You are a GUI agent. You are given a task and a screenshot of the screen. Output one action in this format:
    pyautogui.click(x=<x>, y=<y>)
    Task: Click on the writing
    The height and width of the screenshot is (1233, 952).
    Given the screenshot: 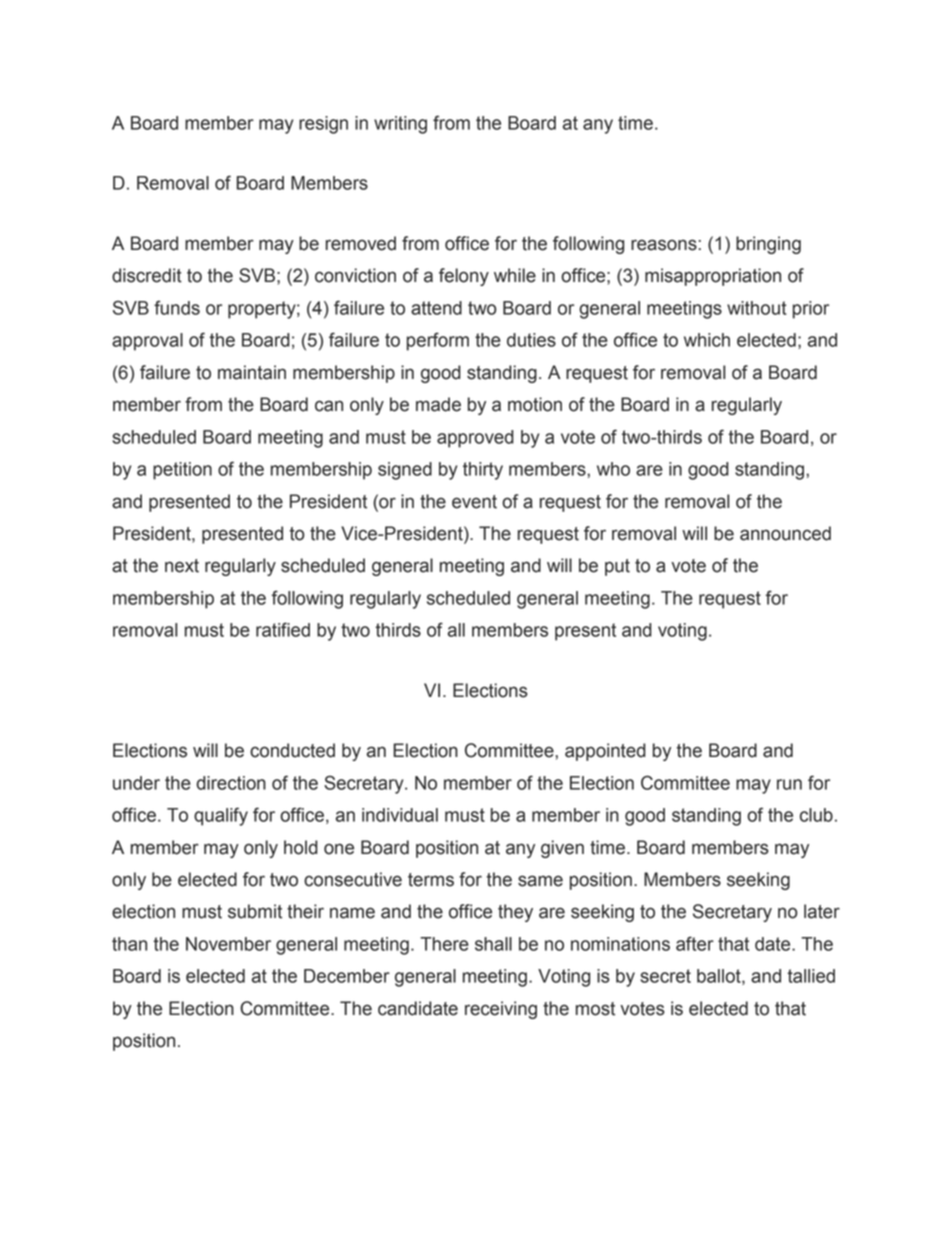 What is the action you would take?
    pyautogui.click(x=400, y=125)
